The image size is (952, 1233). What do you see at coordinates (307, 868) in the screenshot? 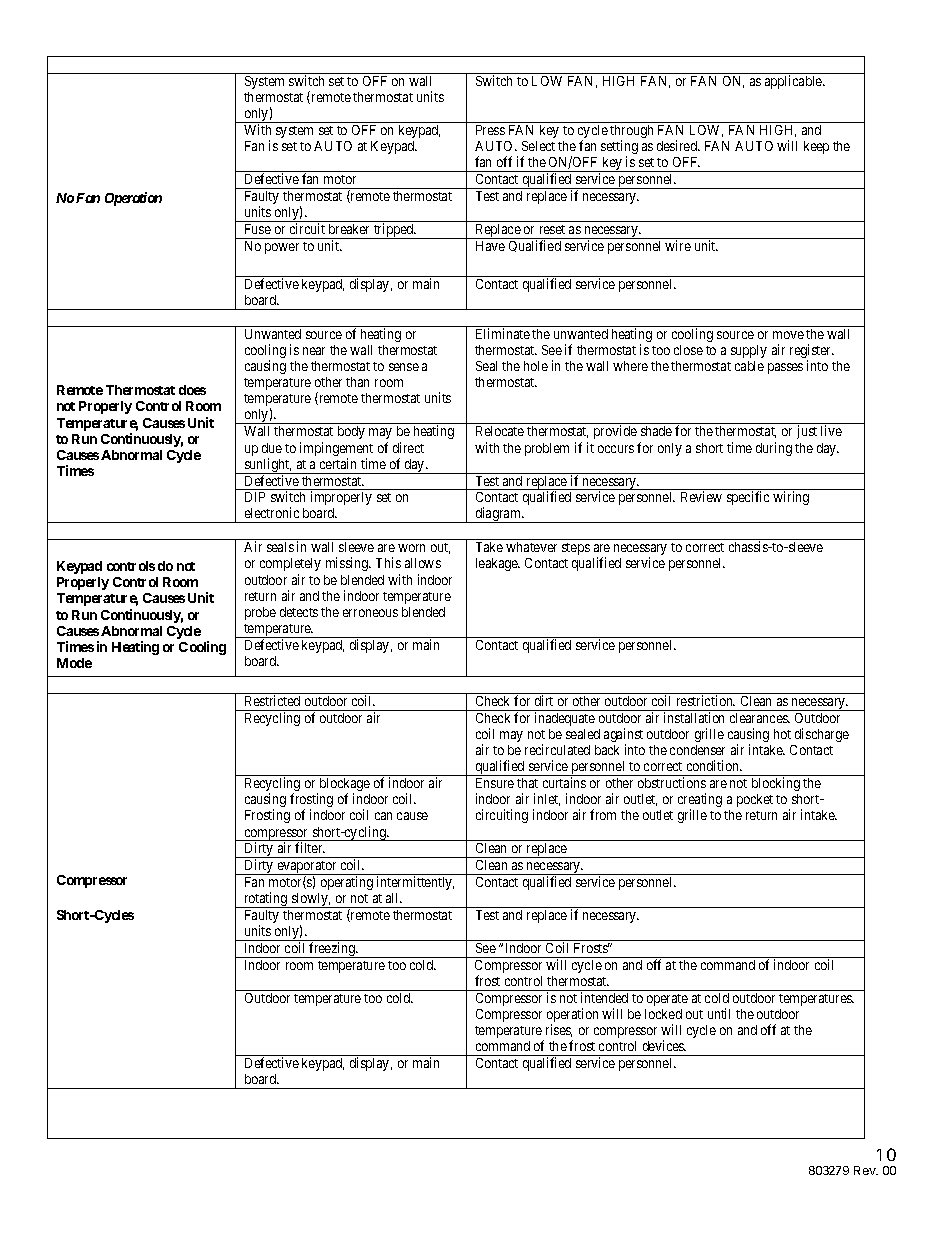
I see `evaporator` at bounding box center [307, 868].
